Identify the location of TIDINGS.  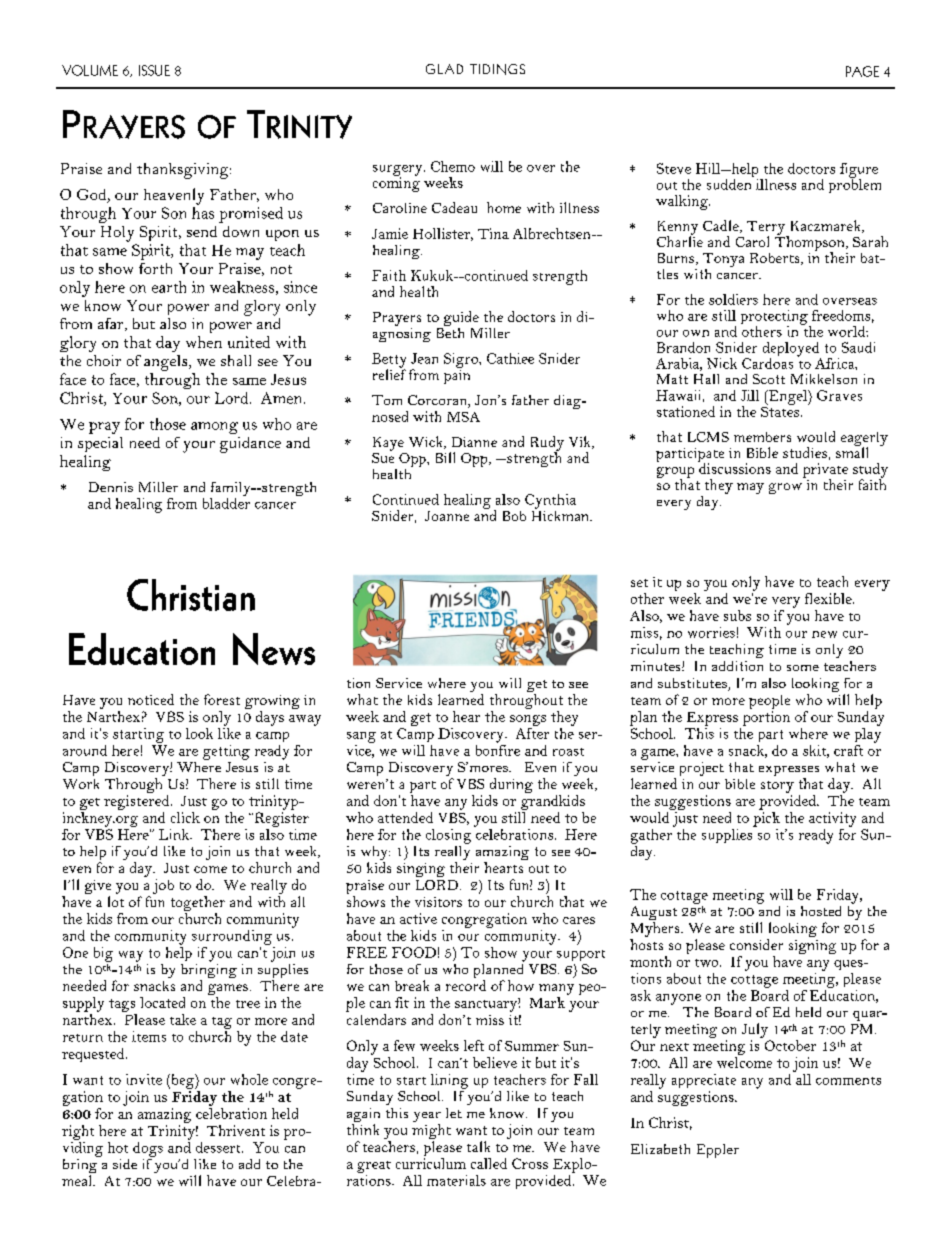
(497, 69).
